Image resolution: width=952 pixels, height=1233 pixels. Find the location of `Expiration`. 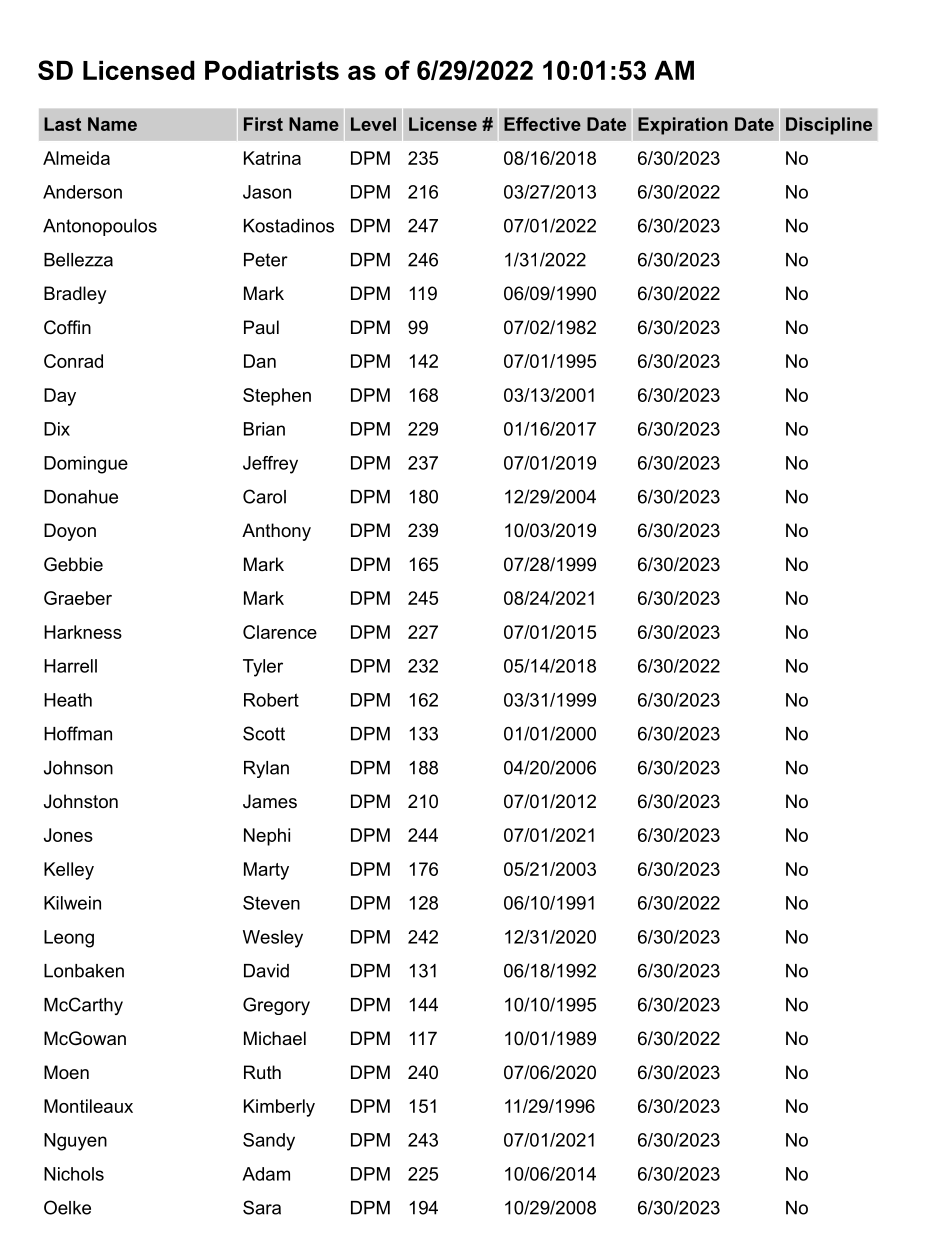

Expiration is located at coordinates (683, 126).
